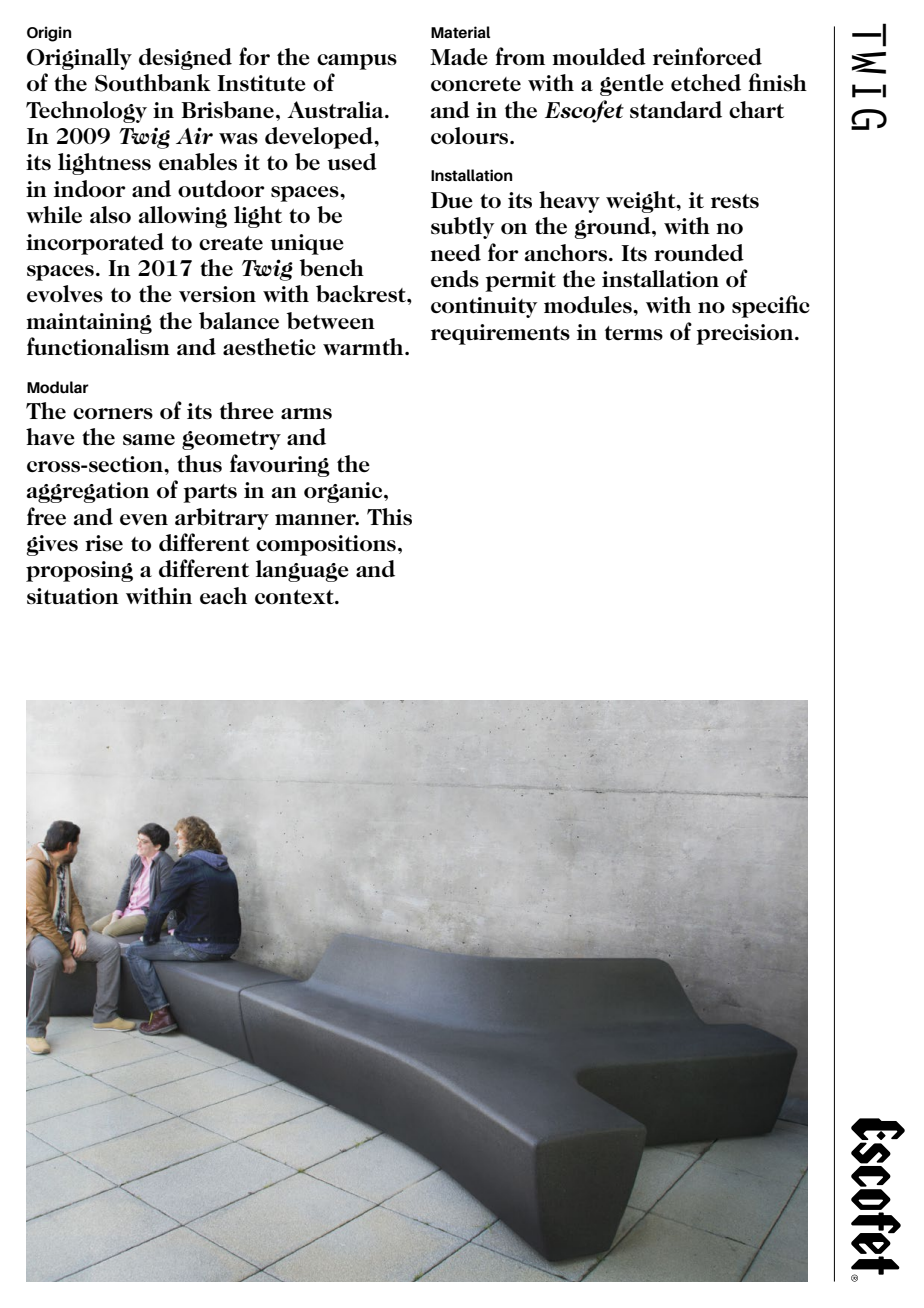  Describe the element at coordinates (746, 334) in the document. I see `precision` at that location.
